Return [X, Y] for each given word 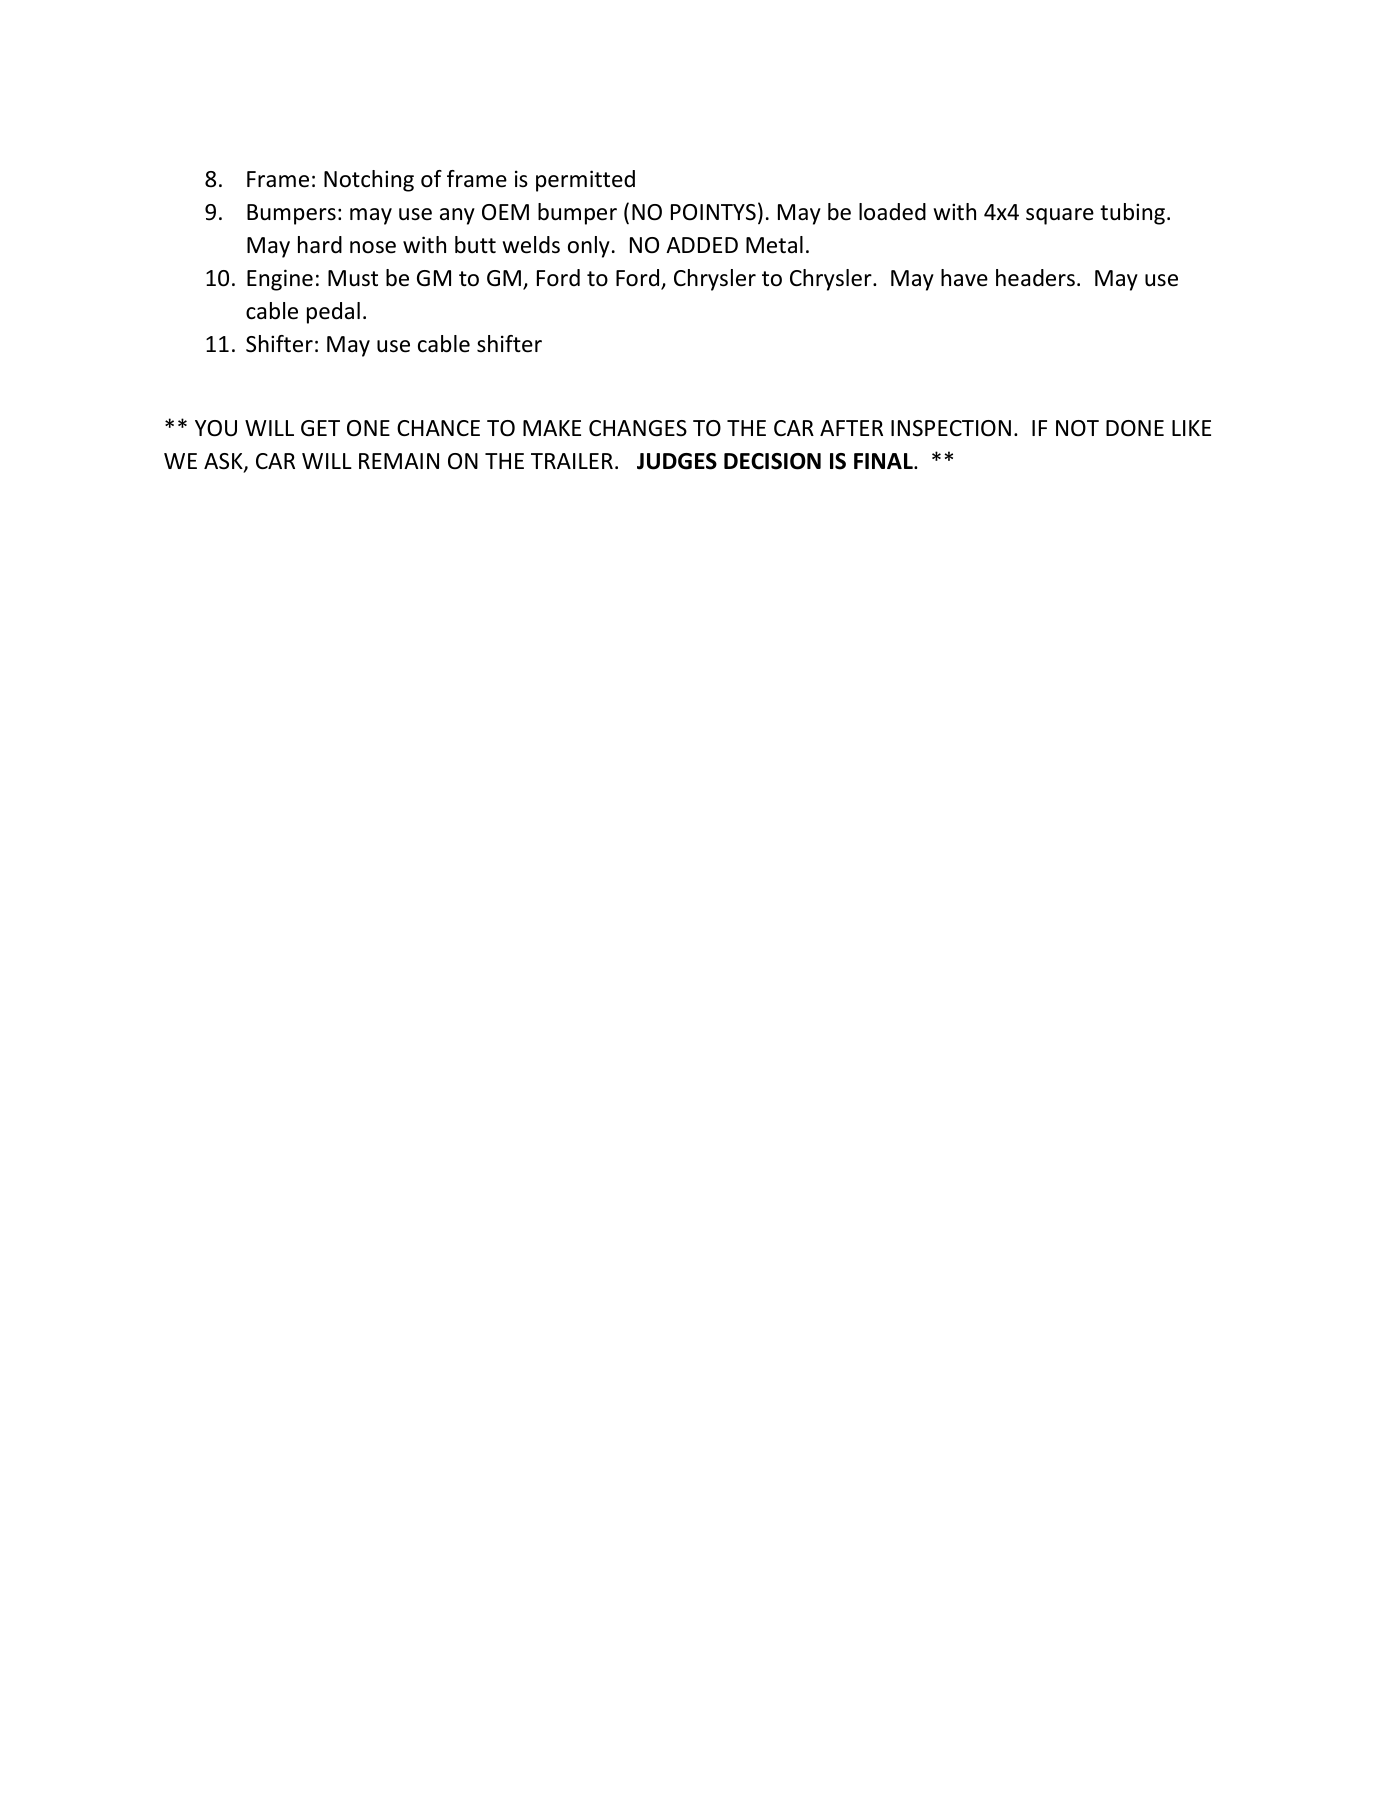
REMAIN [399, 461]
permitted [585, 181]
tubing [1134, 214]
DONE [1135, 428]
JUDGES [677, 461]
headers [1035, 278]
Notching [369, 181]
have [964, 278]
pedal [333, 313]
